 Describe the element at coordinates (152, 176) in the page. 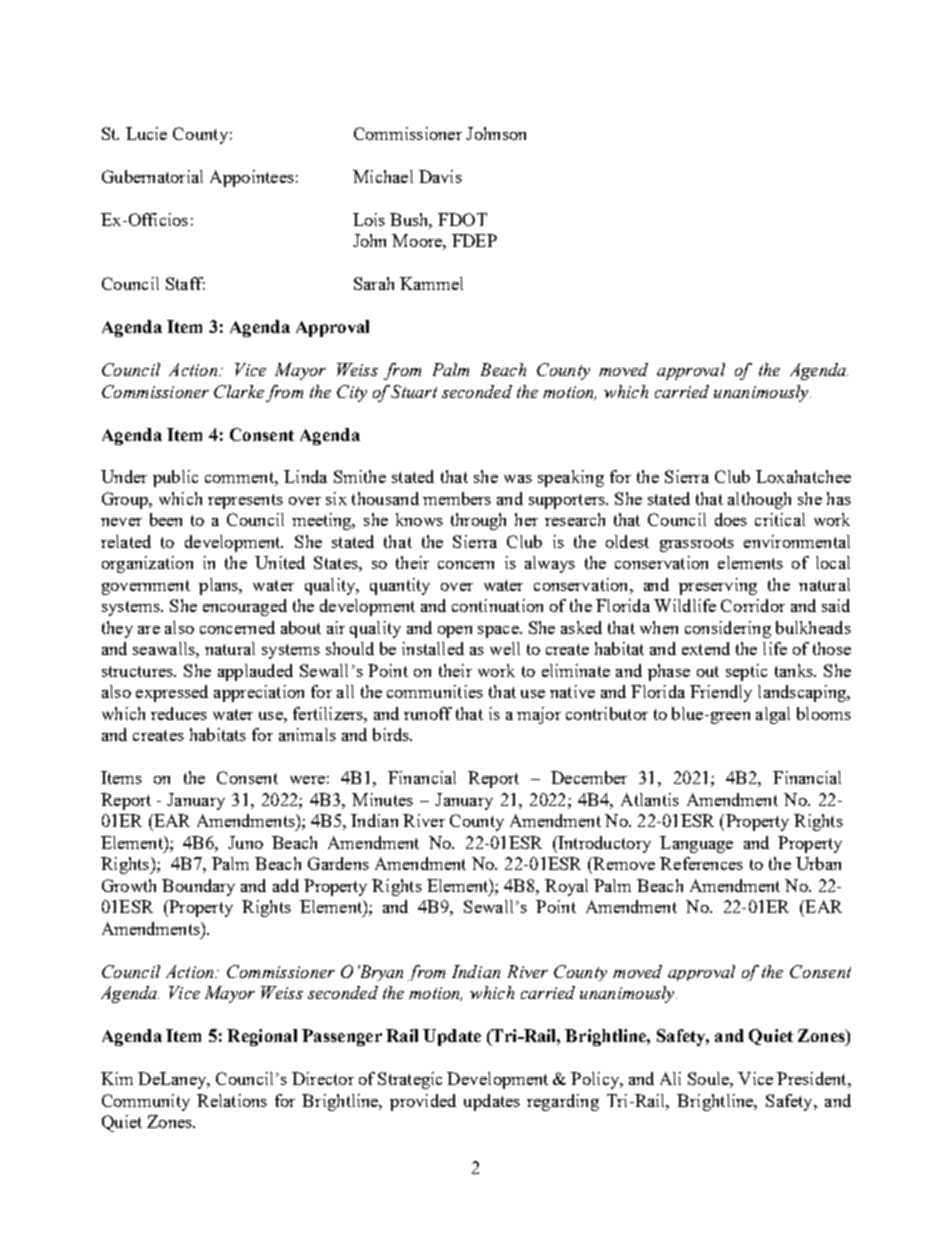

I see `Gubernatorial` at that location.
